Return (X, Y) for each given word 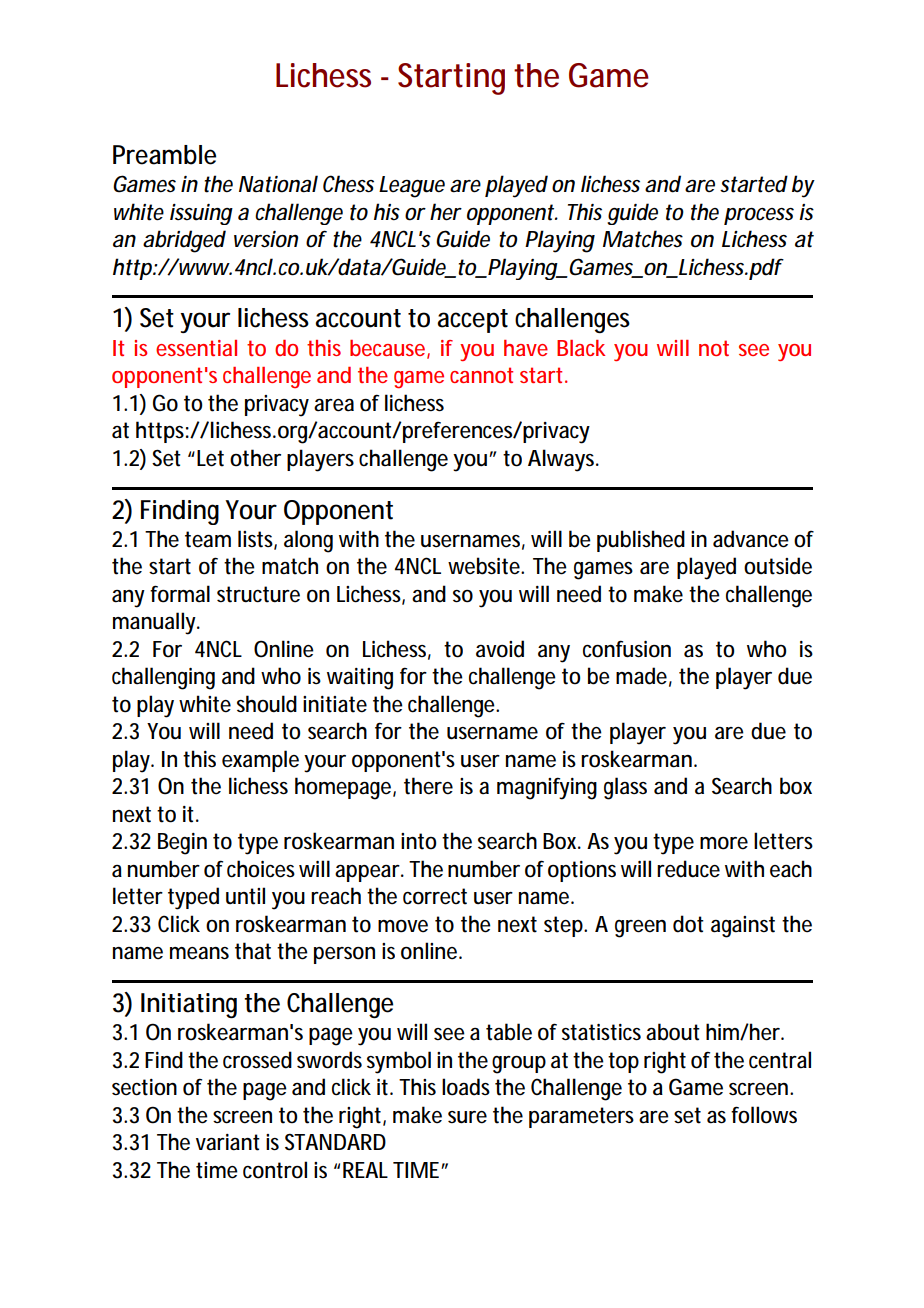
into (418, 841)
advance (751, 539)
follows (764, 1115)
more (724, 843)
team (208, 539)
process (759, 216)
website (485, 566)
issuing (201, 214)
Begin (182, 844)
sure (467, 1117)
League (412, 187)
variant (228, 1142)
